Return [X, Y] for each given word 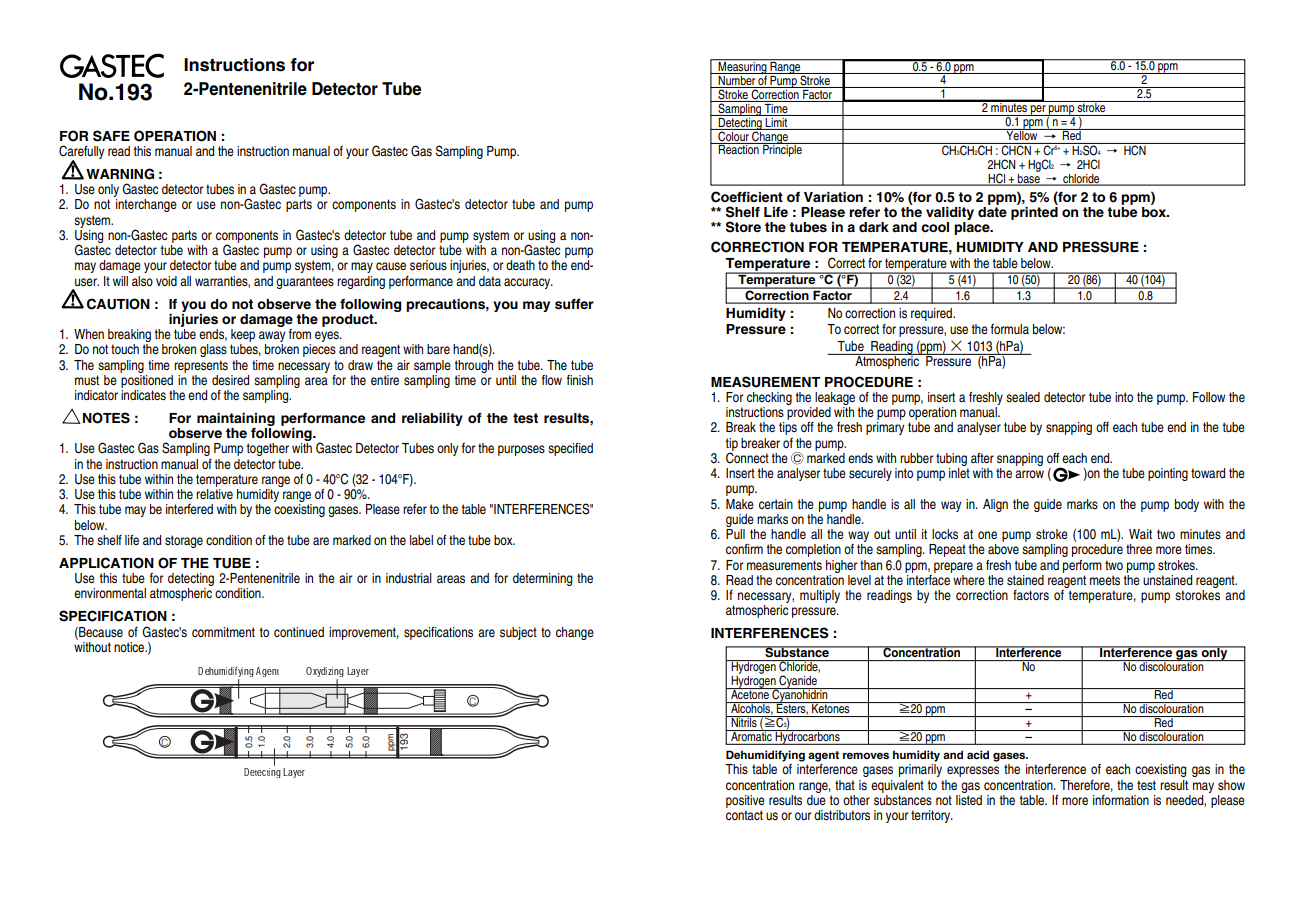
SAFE [111, 136]
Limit [777, 121]
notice [130, 647]
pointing [1168, 474]
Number [737, 79]
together [268, 449]
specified [570, 449]
